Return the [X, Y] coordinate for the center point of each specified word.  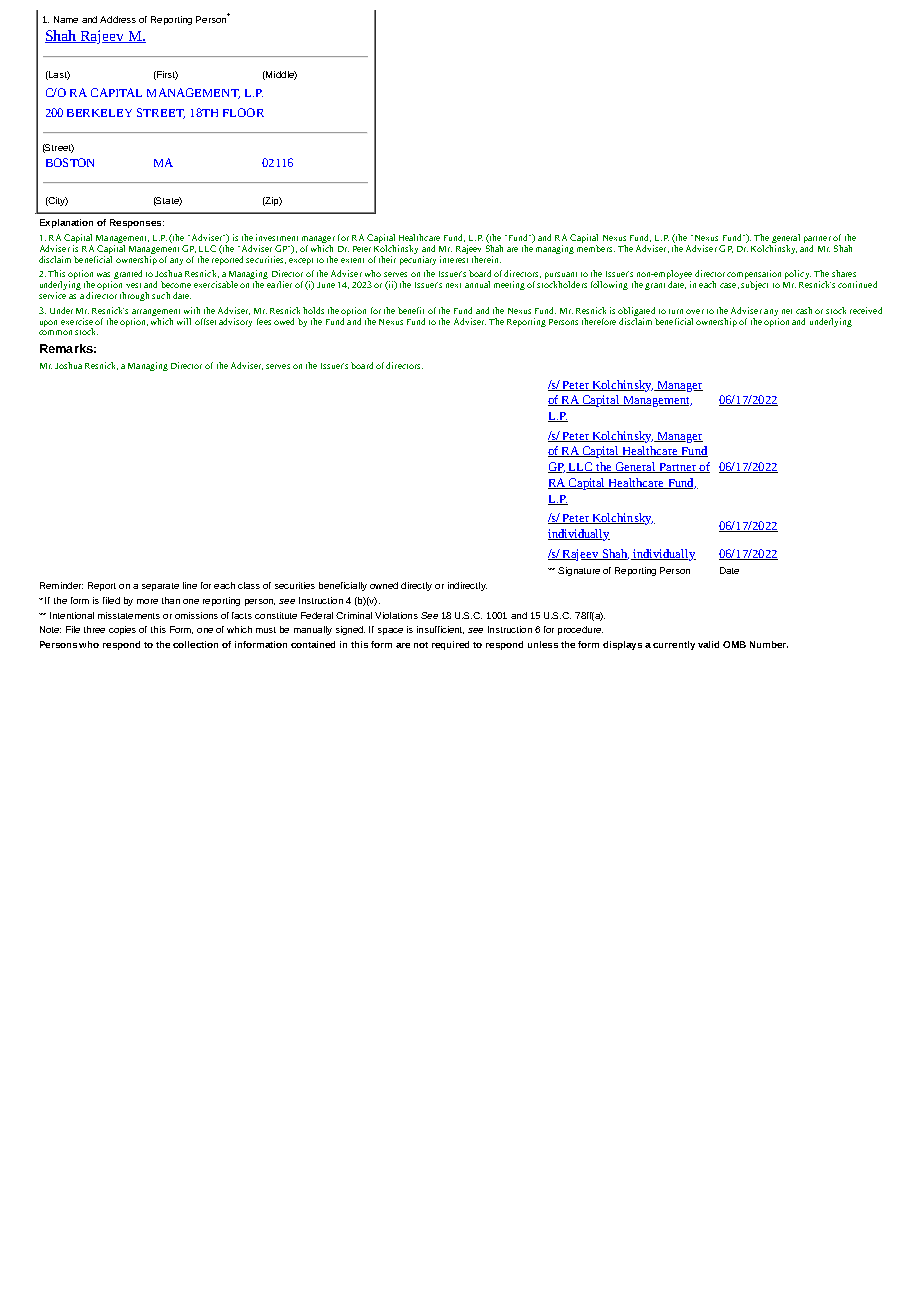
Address [118, 19]
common [55, 332]
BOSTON [70, 162]
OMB [734, 644]
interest [454, 259]
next [453, 285]
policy [798, 274]
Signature [579, 571]
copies [122, 630]
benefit [411, 310]
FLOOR [243, 112]
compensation [754, 276]
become [176, 284]
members [596, 247]
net [787, 311]
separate [160, 587]
